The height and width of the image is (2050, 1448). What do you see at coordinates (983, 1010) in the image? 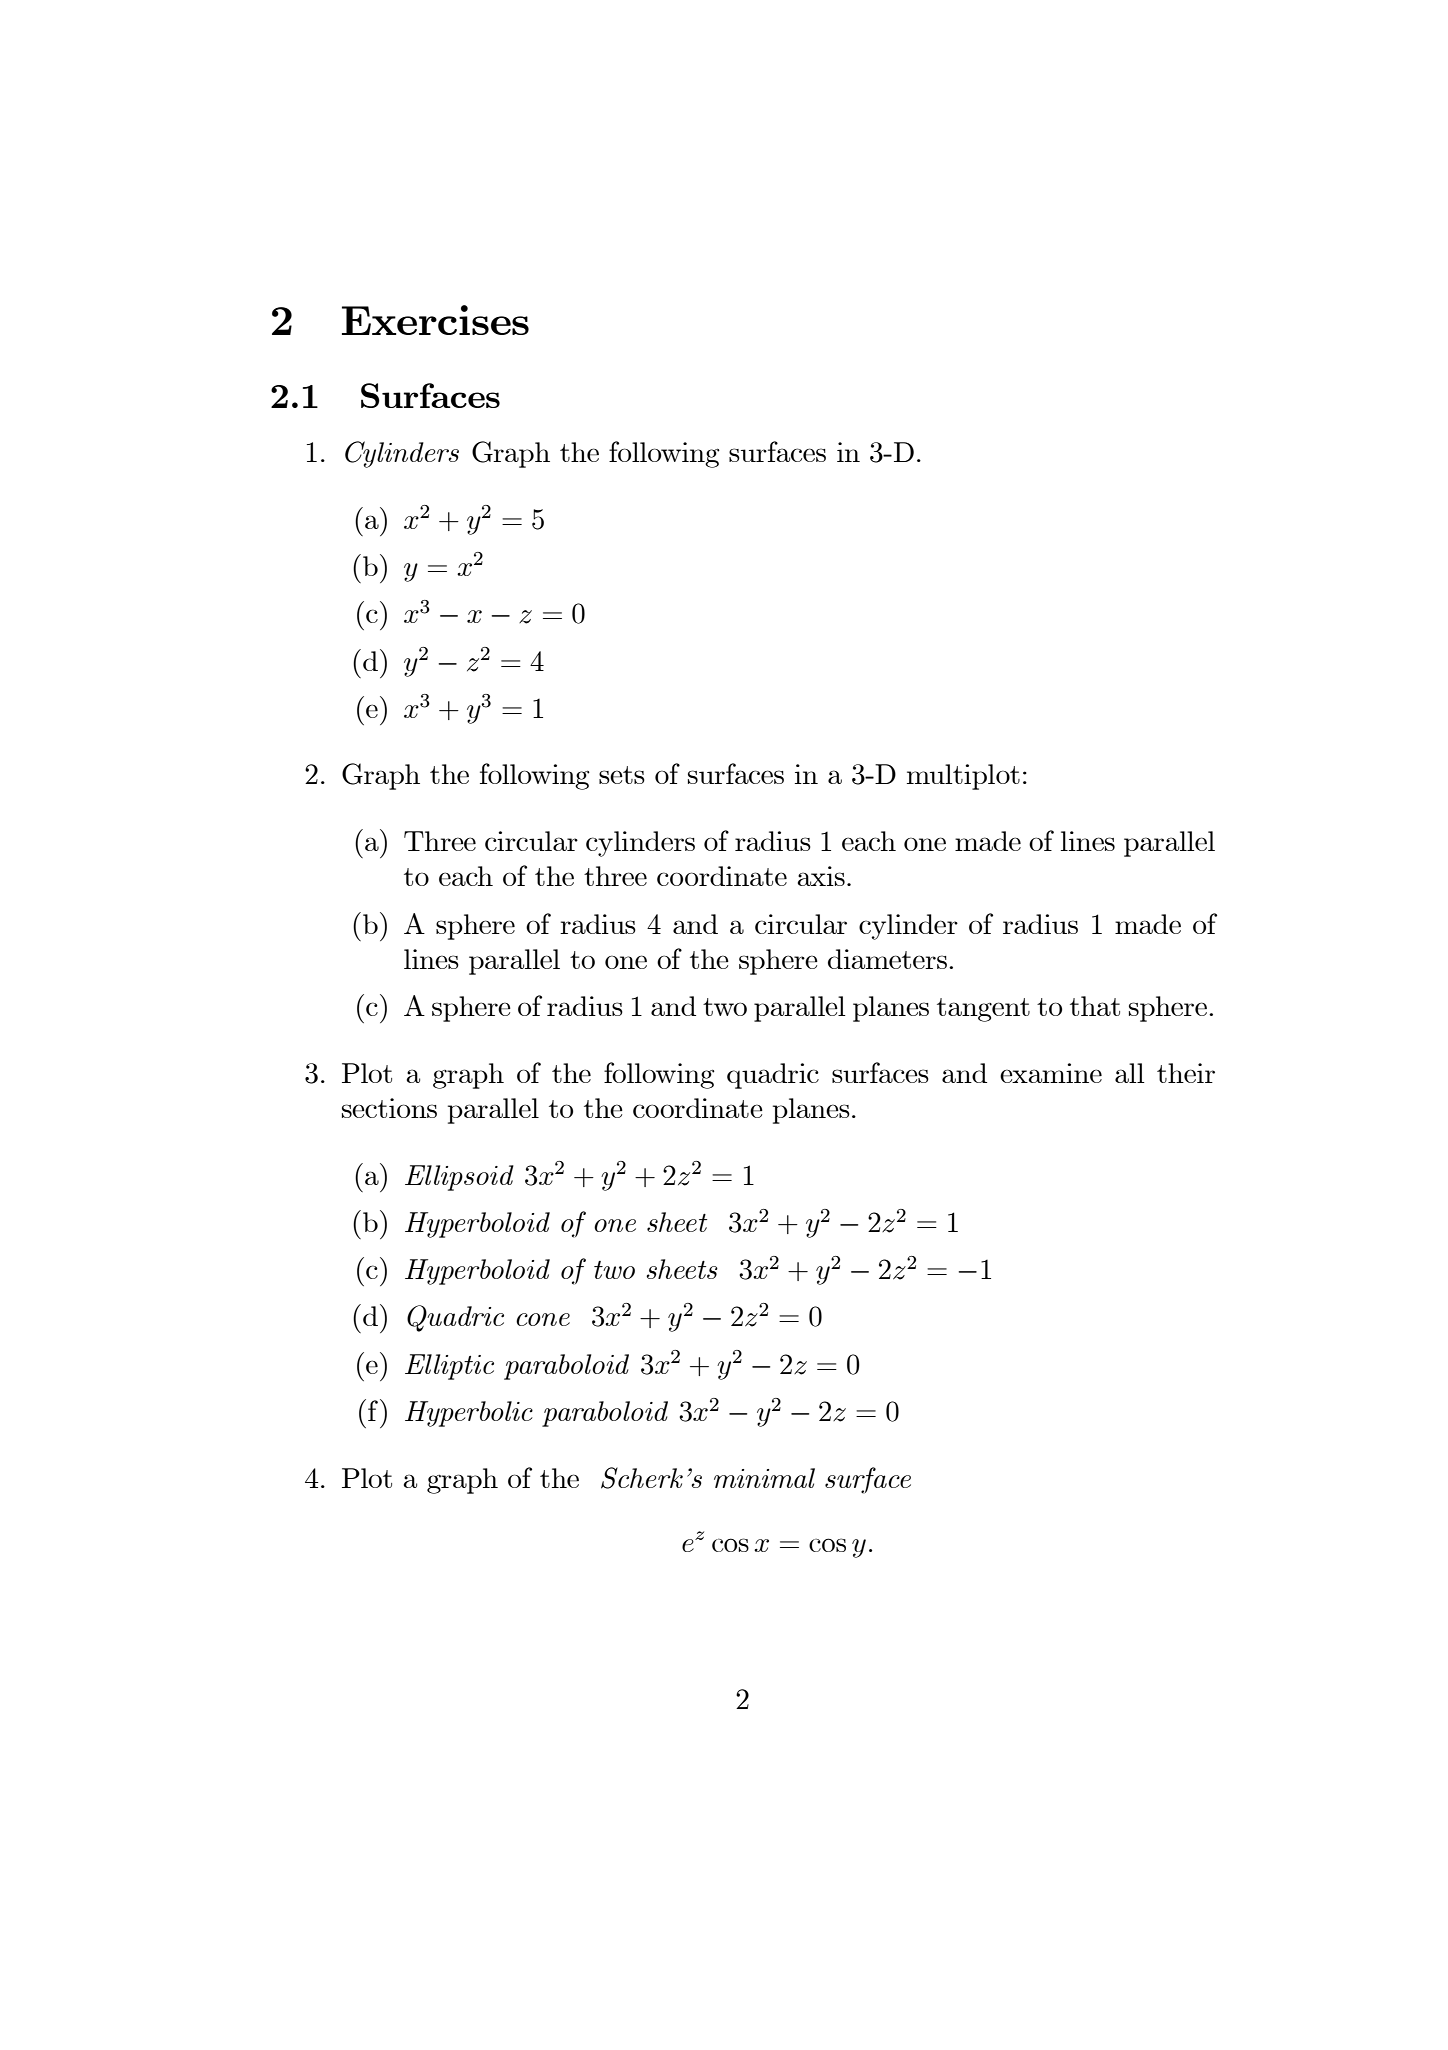
I see `tangent` at bounding box center [983, 1010].
